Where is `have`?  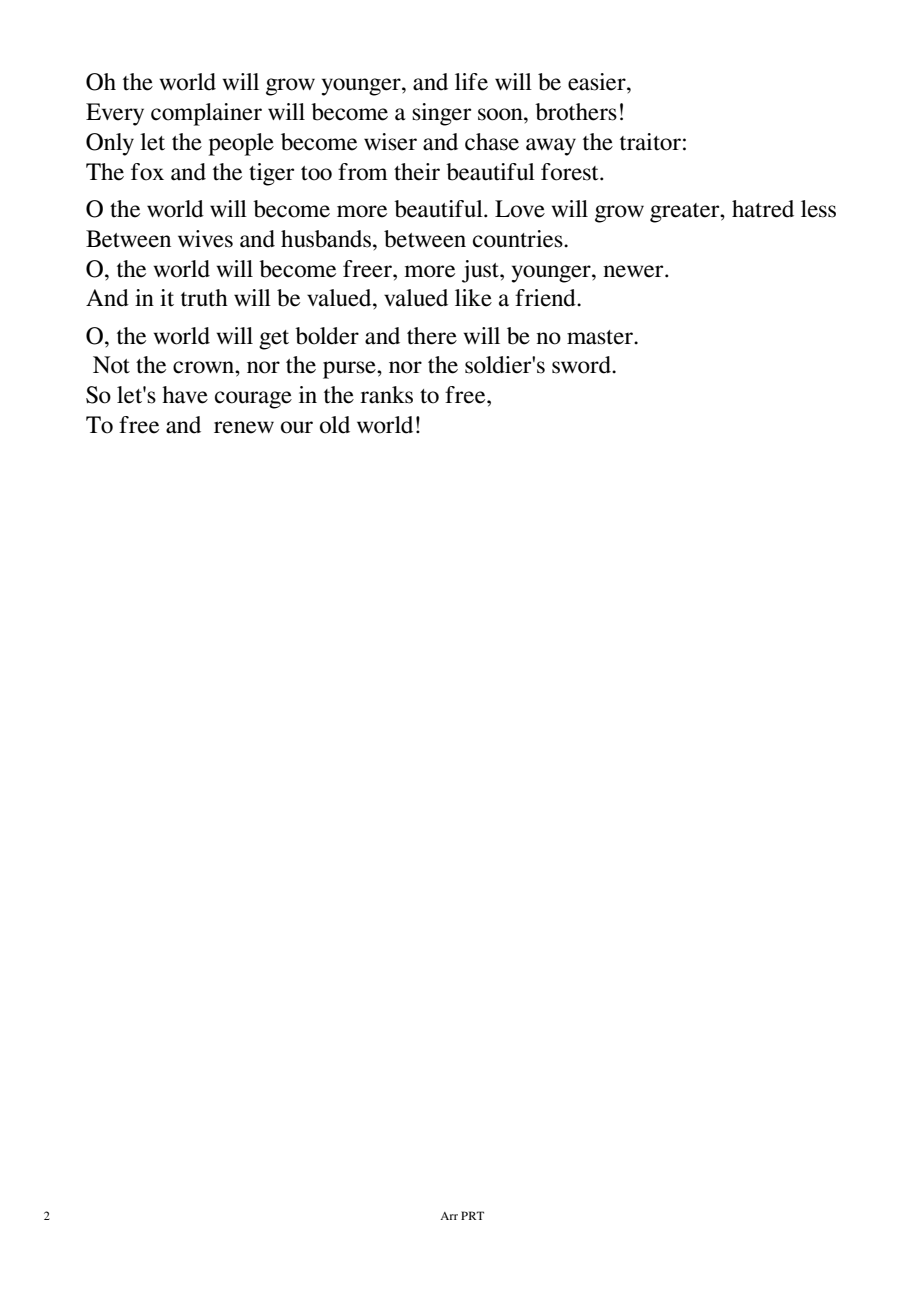 have is located at coordinates (185, 395).
